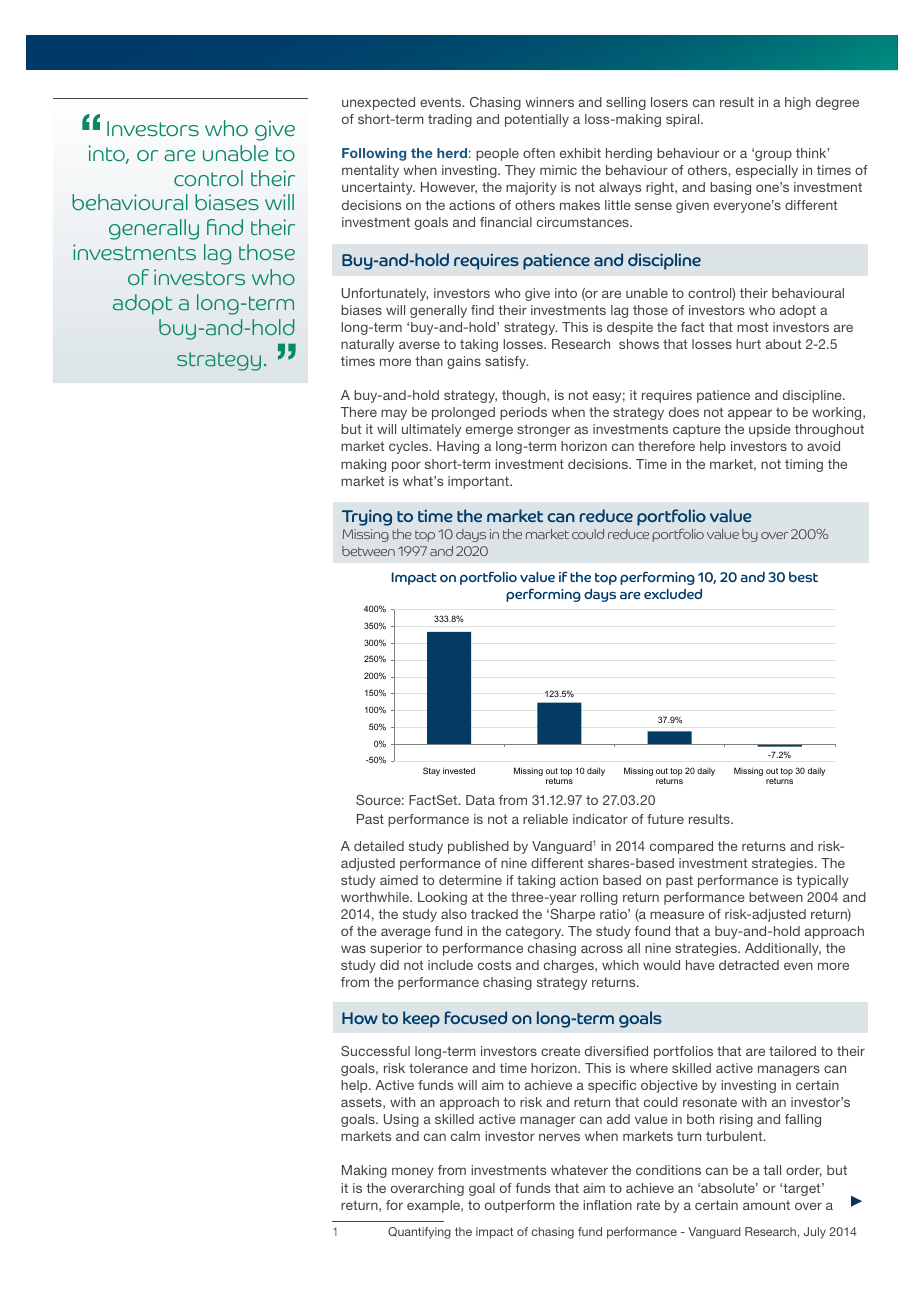 Image resolution: width=924 pixels, height=1308 pixels. I want to click on amount, so click(766, 1205).
